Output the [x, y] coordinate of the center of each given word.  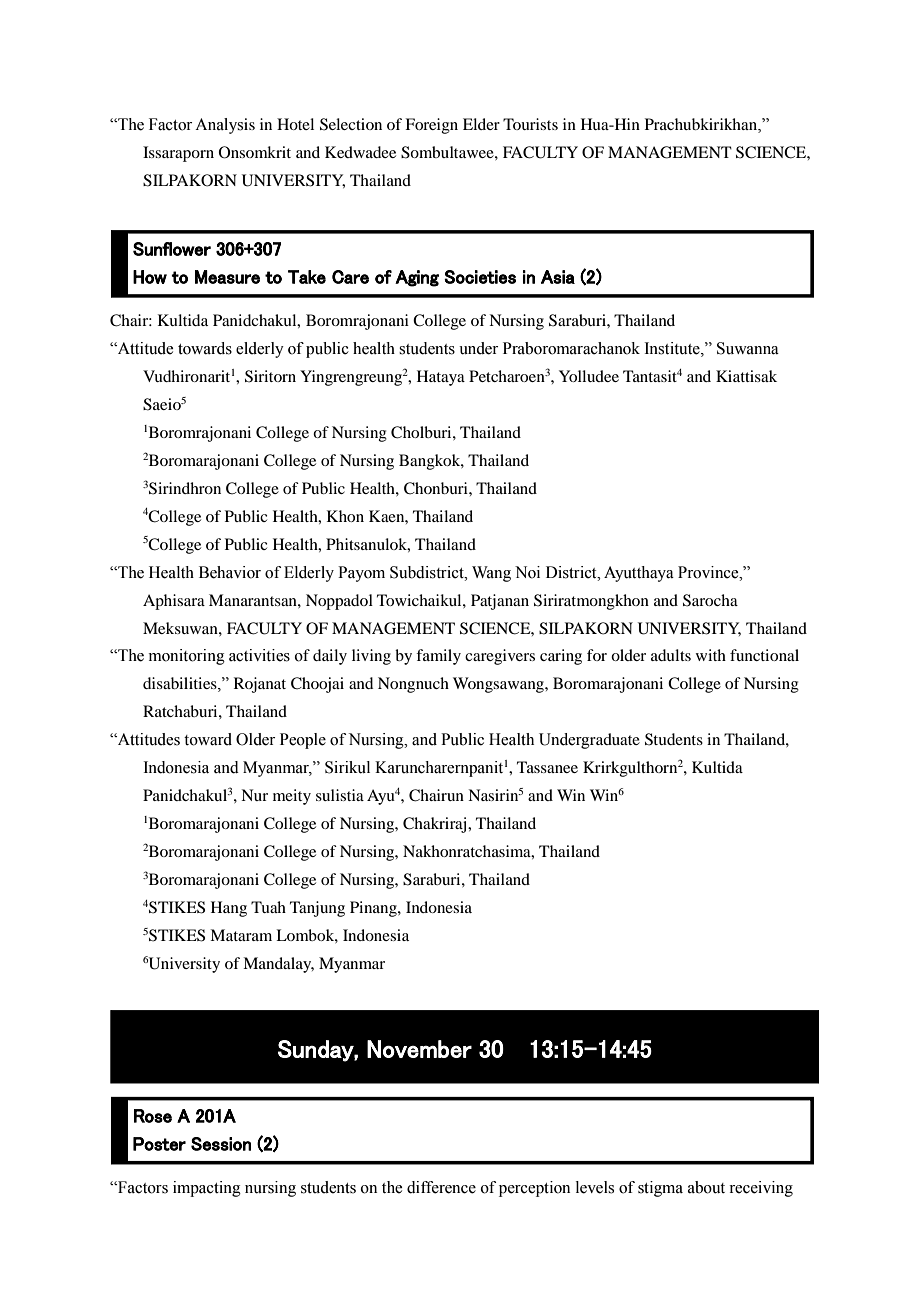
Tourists [530, 124]
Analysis [225, 126]
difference [441, 1187]
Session [221, 1144]
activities [259, 655]
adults [671, 655]
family [438, 657]
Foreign [431, 126]
